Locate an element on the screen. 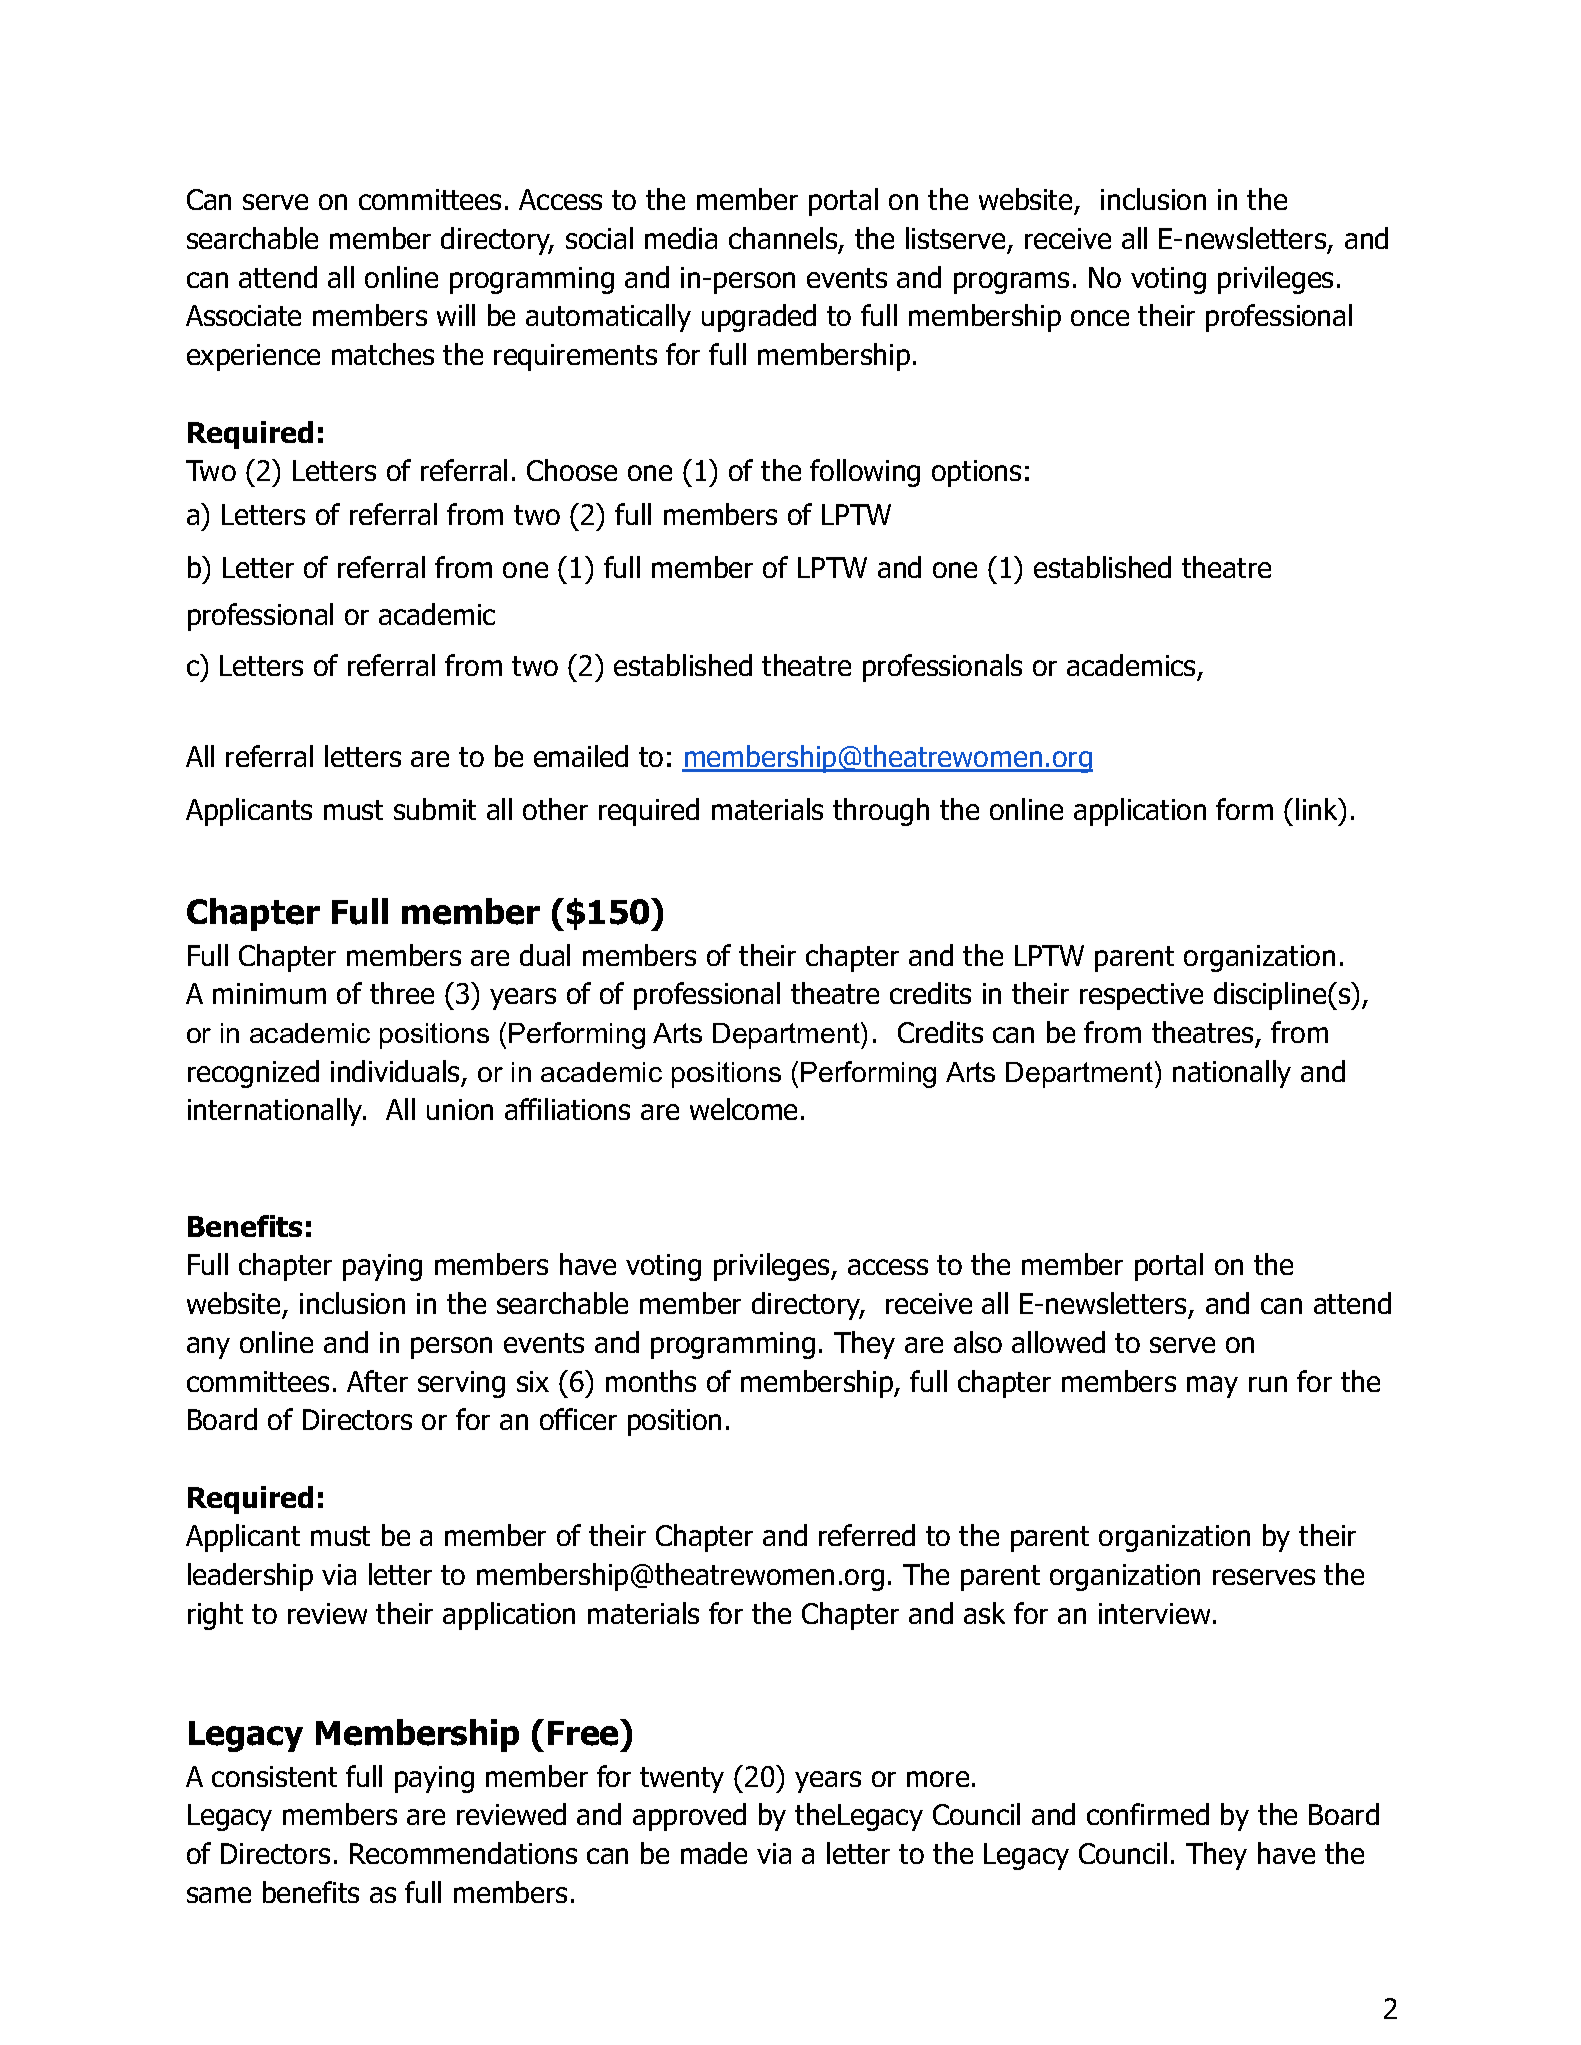 The image size is (1581, 2045). made is located at coordinates (714, 1853).
